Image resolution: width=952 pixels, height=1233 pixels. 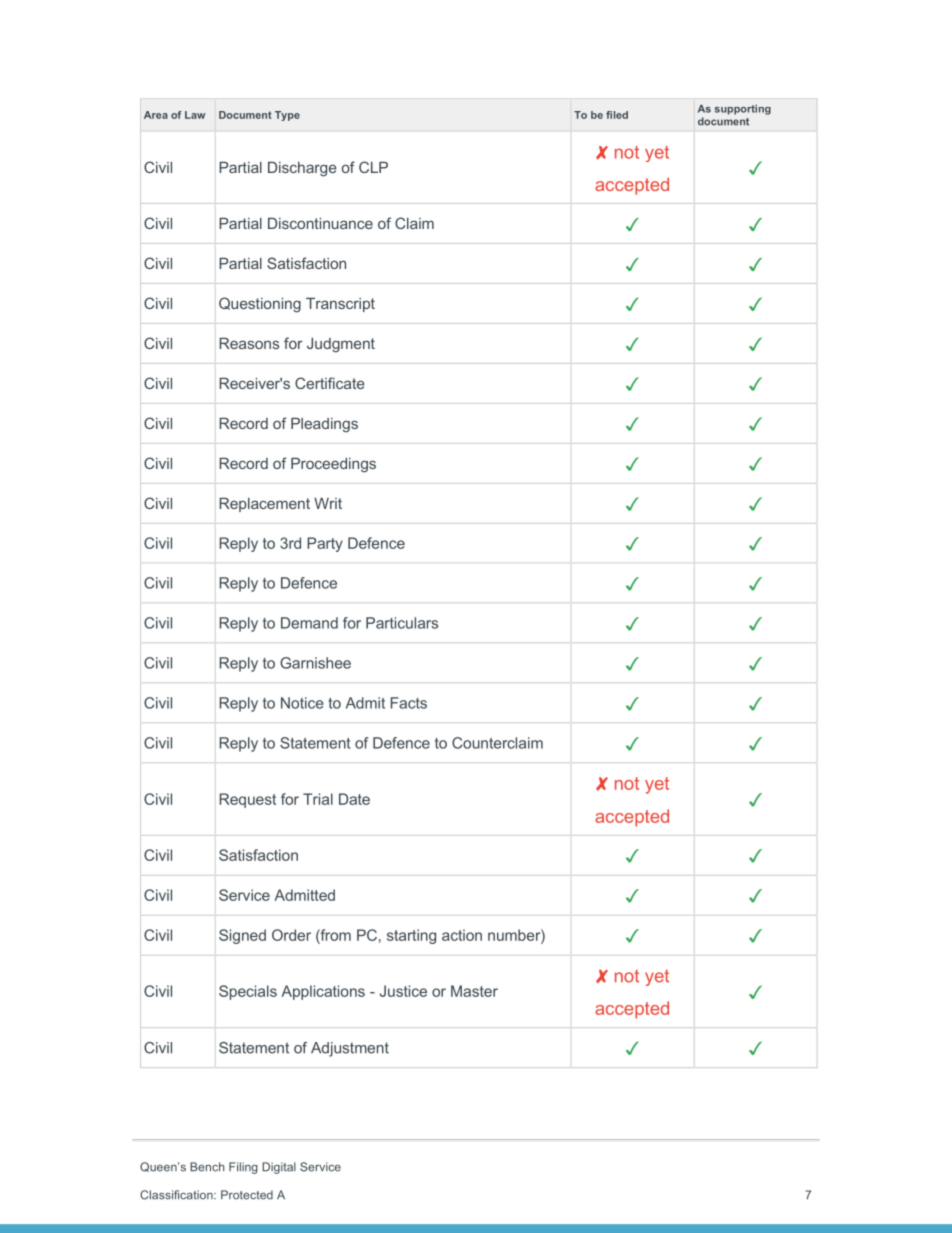 What do you see at coordinates (354, 799) in the screenshot?
I see `Date` at bounding box center [354, 799].
